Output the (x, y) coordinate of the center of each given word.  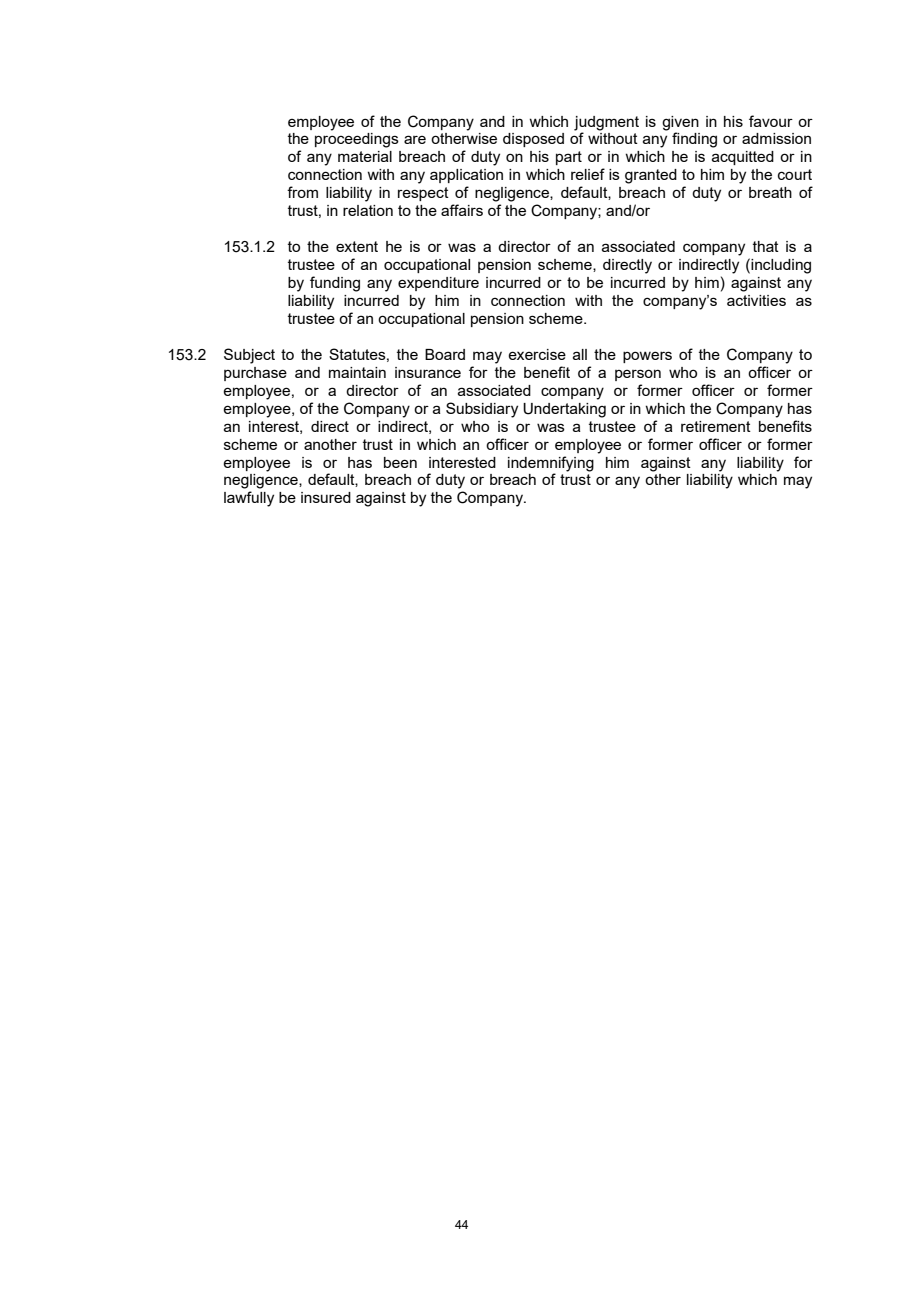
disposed (533, 140)
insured (326, 497)
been (400, 462)
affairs (462, 210)
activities (756, 300)
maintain (357, 372)
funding (335, 284)
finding (694, 140)
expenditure (438, 284)
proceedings (357, 140)
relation (368, 210)
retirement (716, 426)
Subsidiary (482, 410)
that (766, 246)
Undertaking (564, 410)
